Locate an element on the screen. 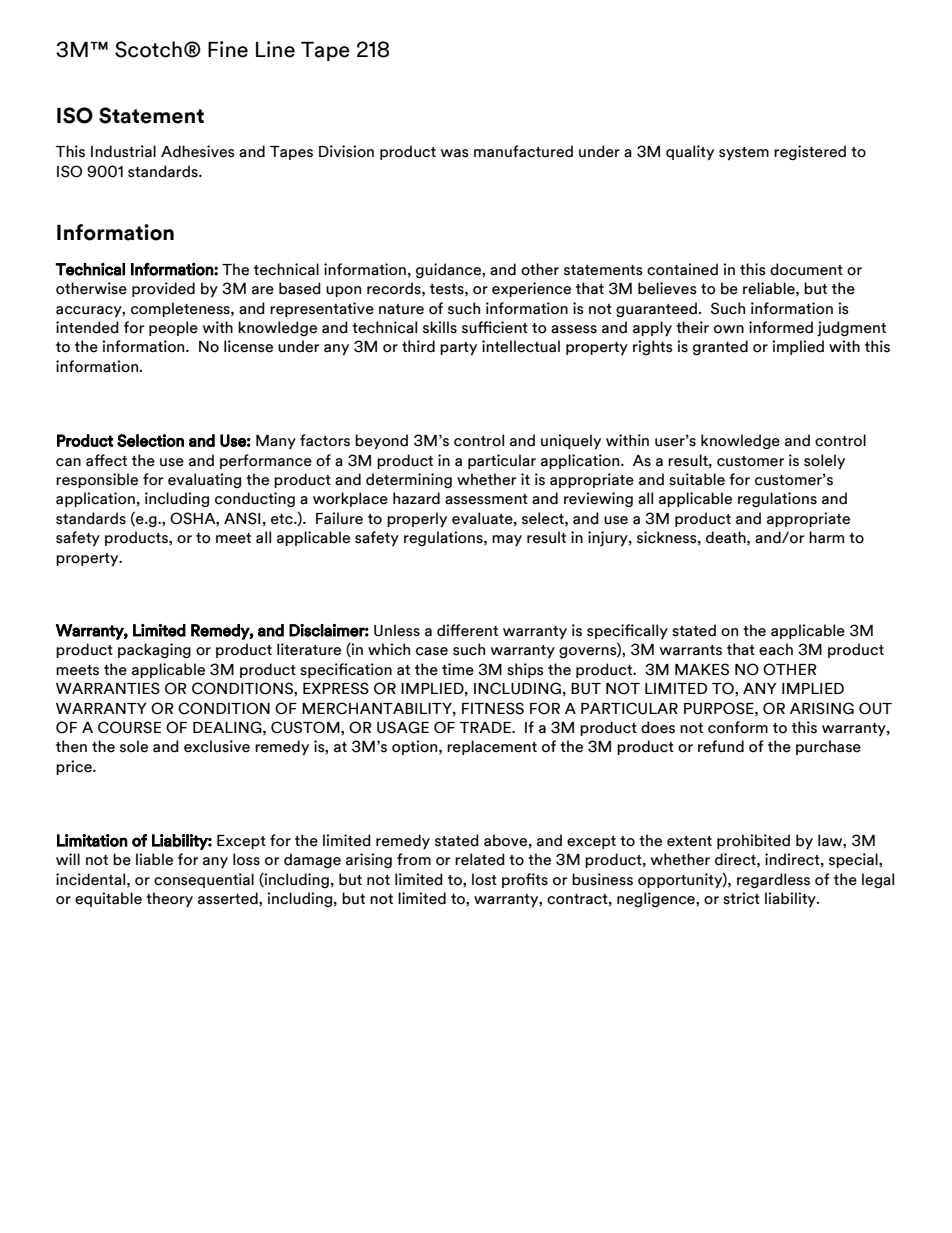 The width and height of the screenshot is (952, 1233). COURSE is located at coordinates (129, 727).
